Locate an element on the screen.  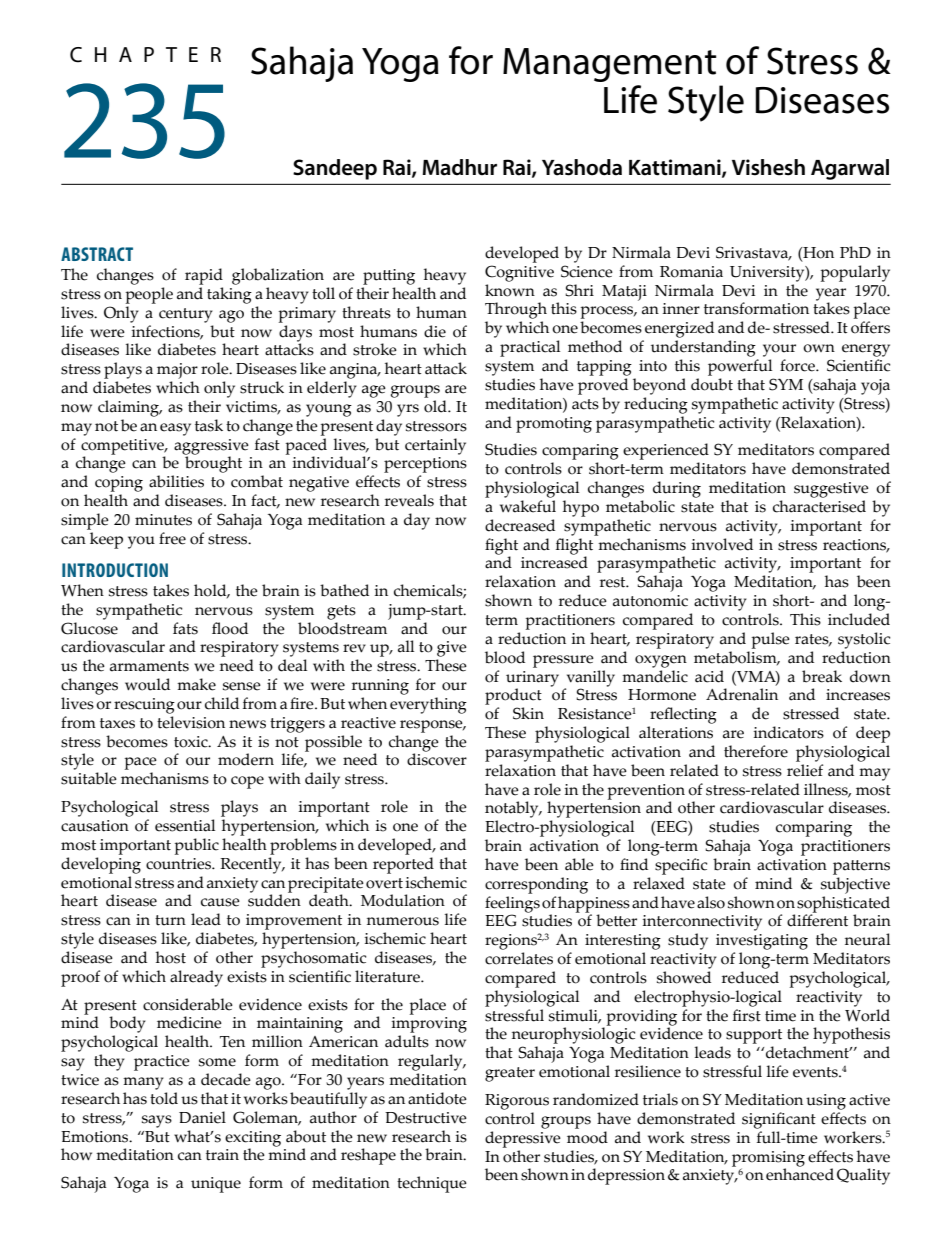
Management is located at coordinates (609, 65).
